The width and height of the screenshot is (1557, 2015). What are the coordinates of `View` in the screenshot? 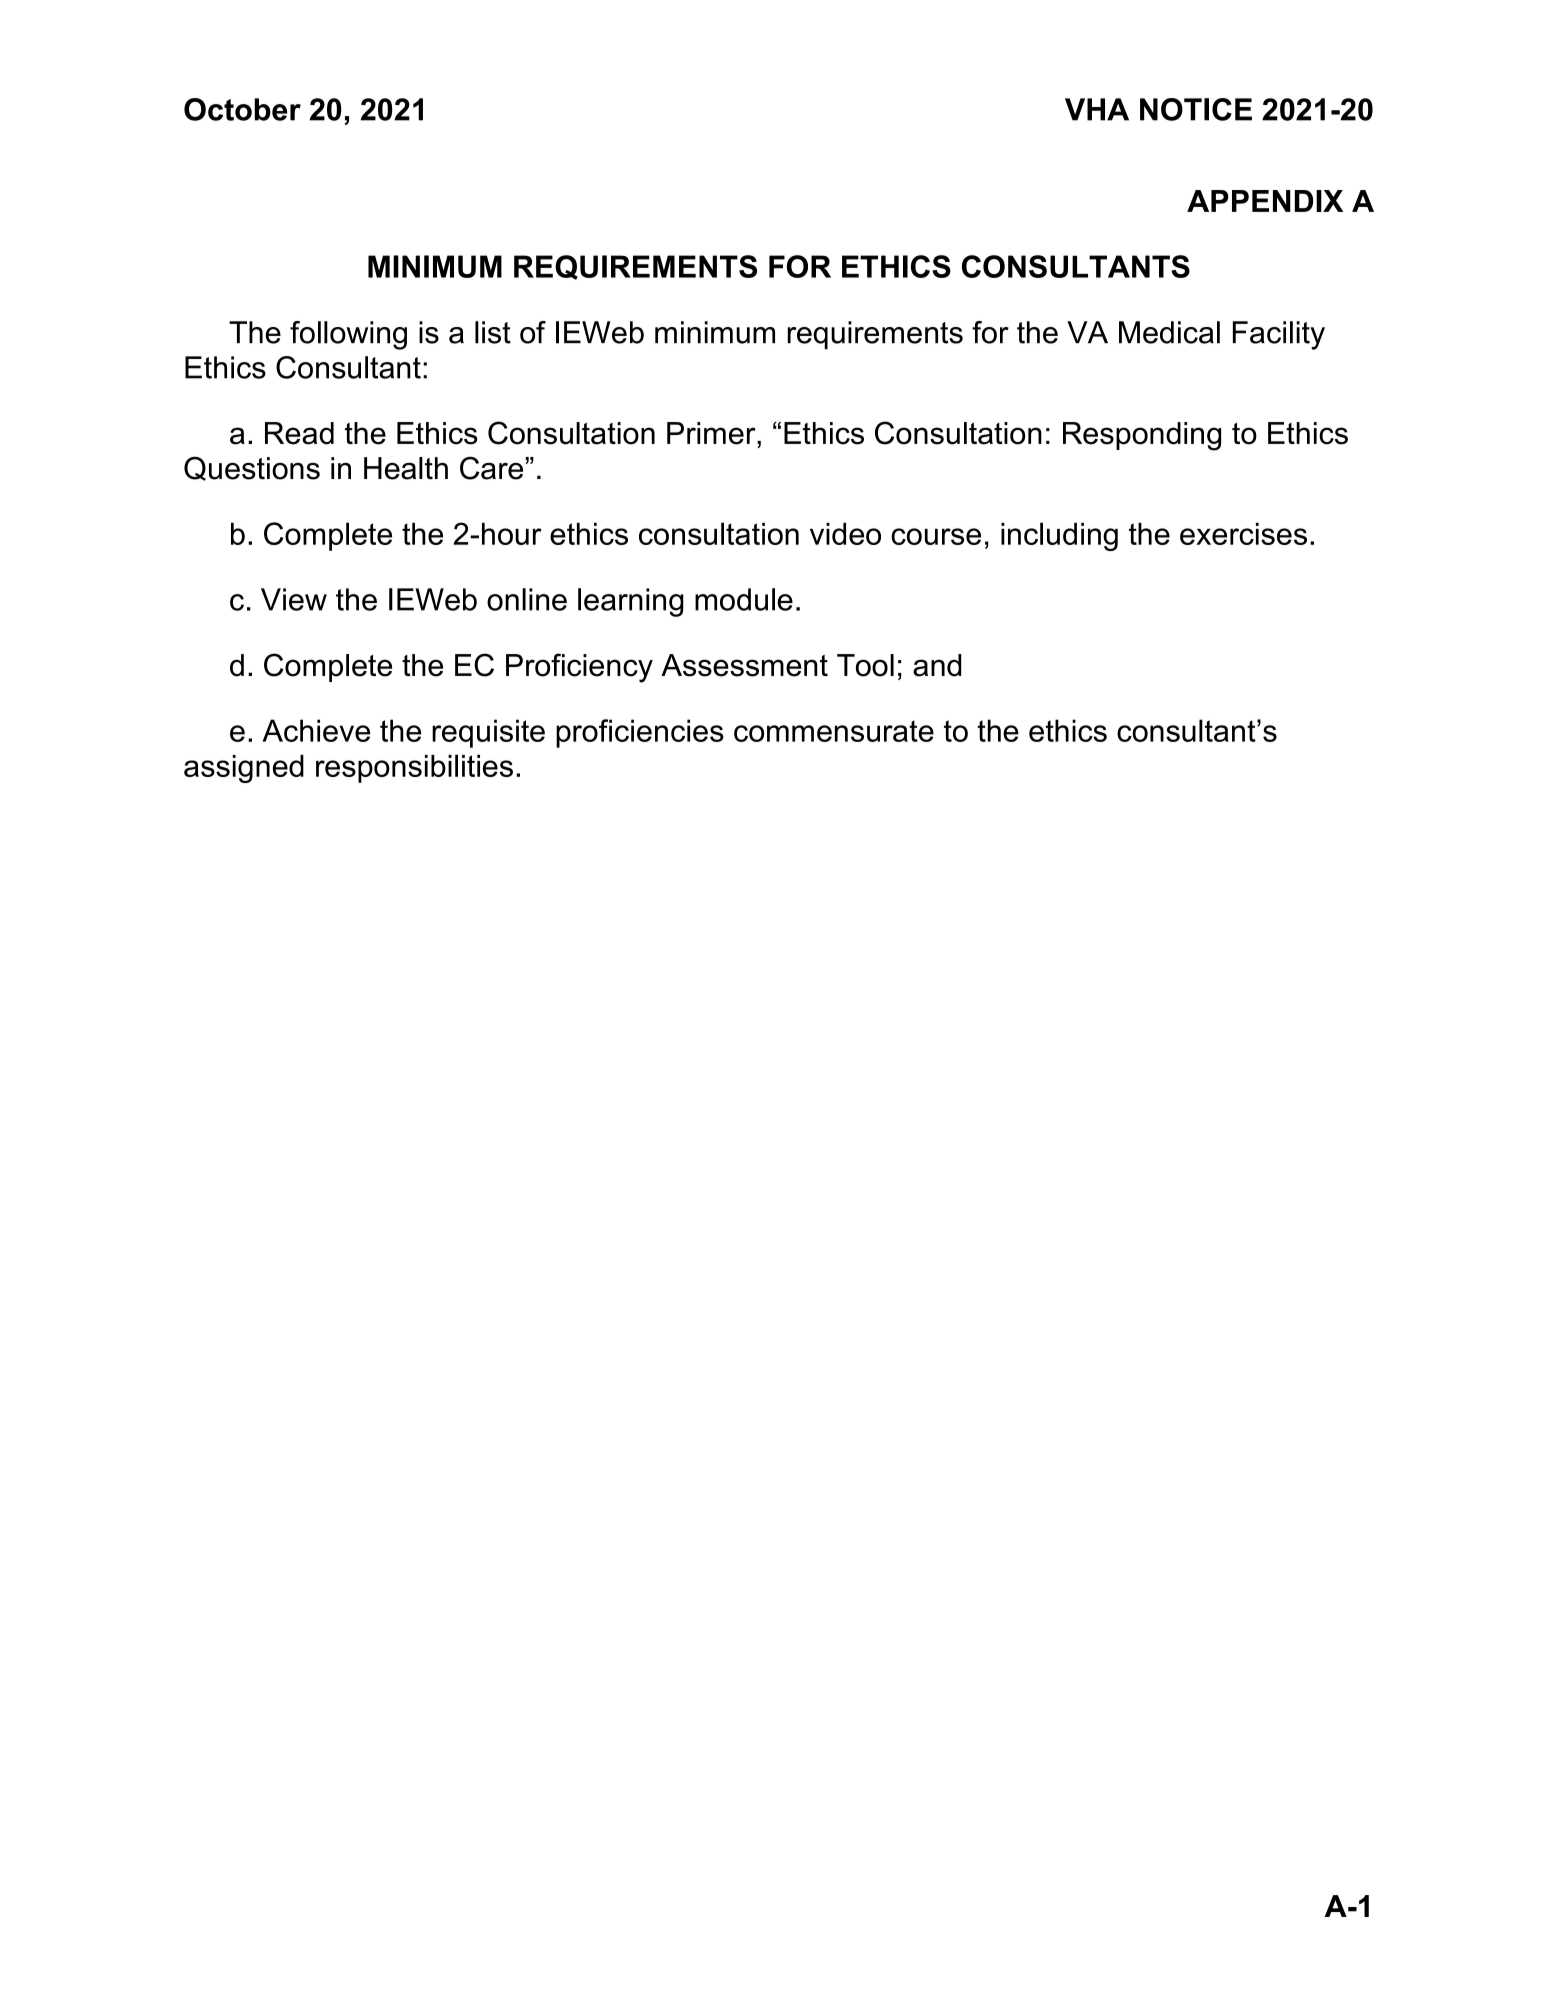 It's located at (294, 599).
